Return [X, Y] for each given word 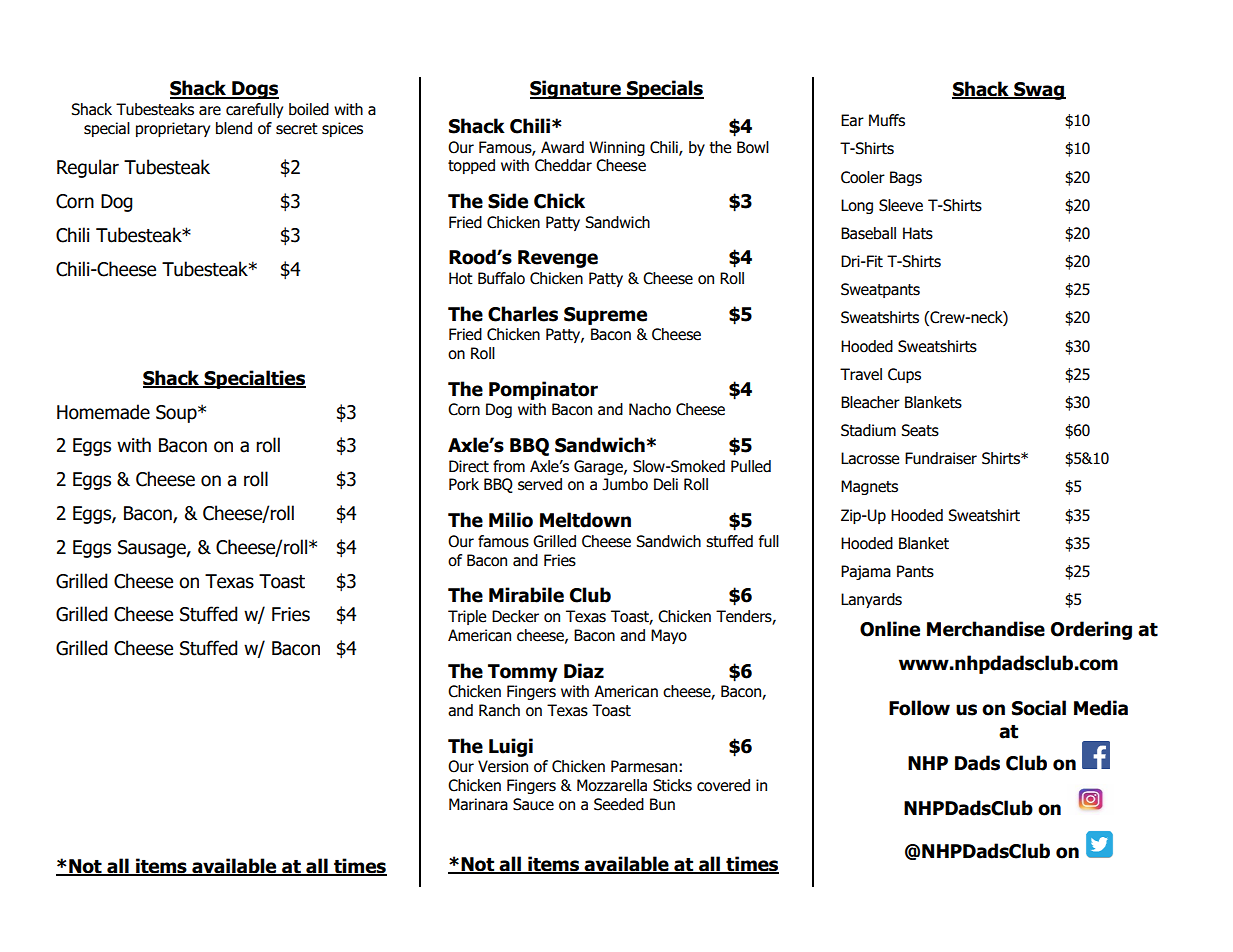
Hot [461, 278]
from [509, 466]
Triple [467, 617]
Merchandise [986, 629]
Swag [1039, 91]
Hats [918, 233]
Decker [515, 616]
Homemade [103, 412]
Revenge [558, 259]
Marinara [478, 804]
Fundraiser [941, 458]
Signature [576, 89]
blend [234, 128]
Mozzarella [612, 785]
